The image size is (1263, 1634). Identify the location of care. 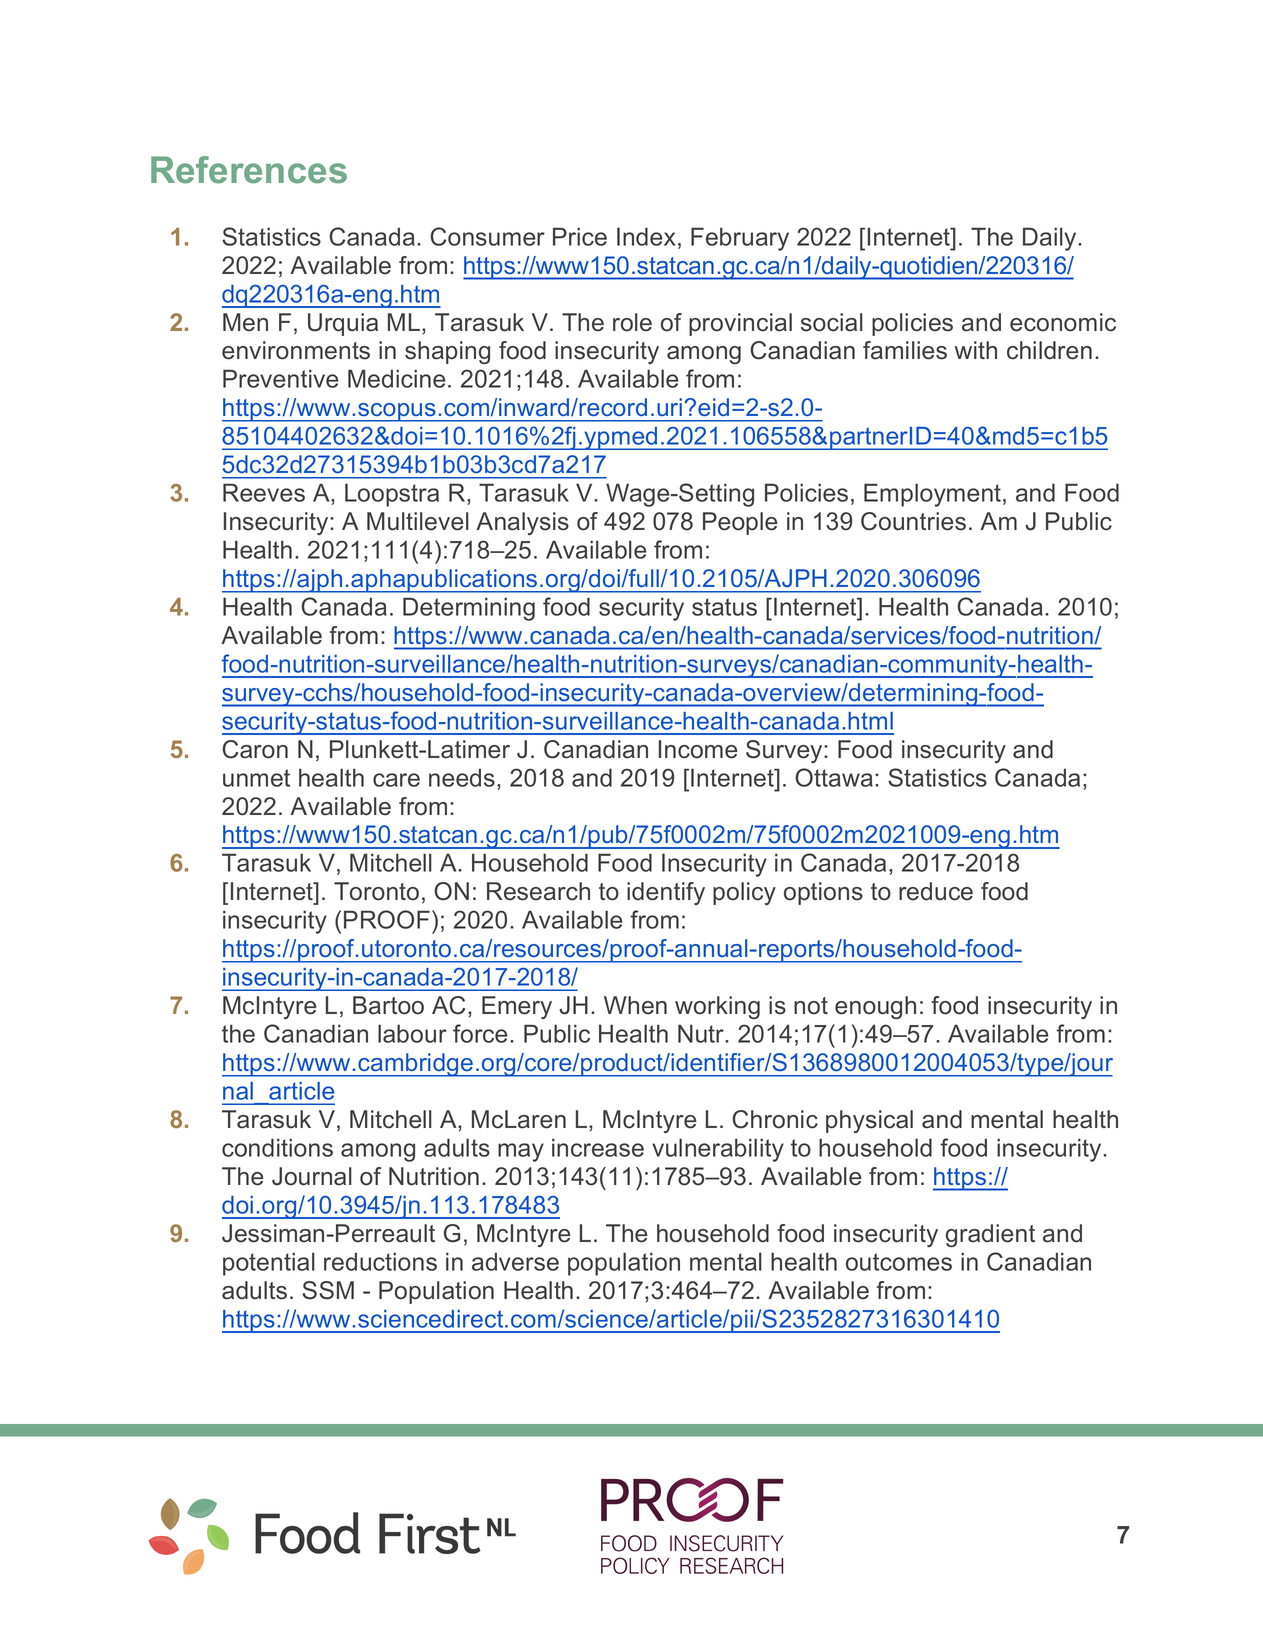
(396, 780).
